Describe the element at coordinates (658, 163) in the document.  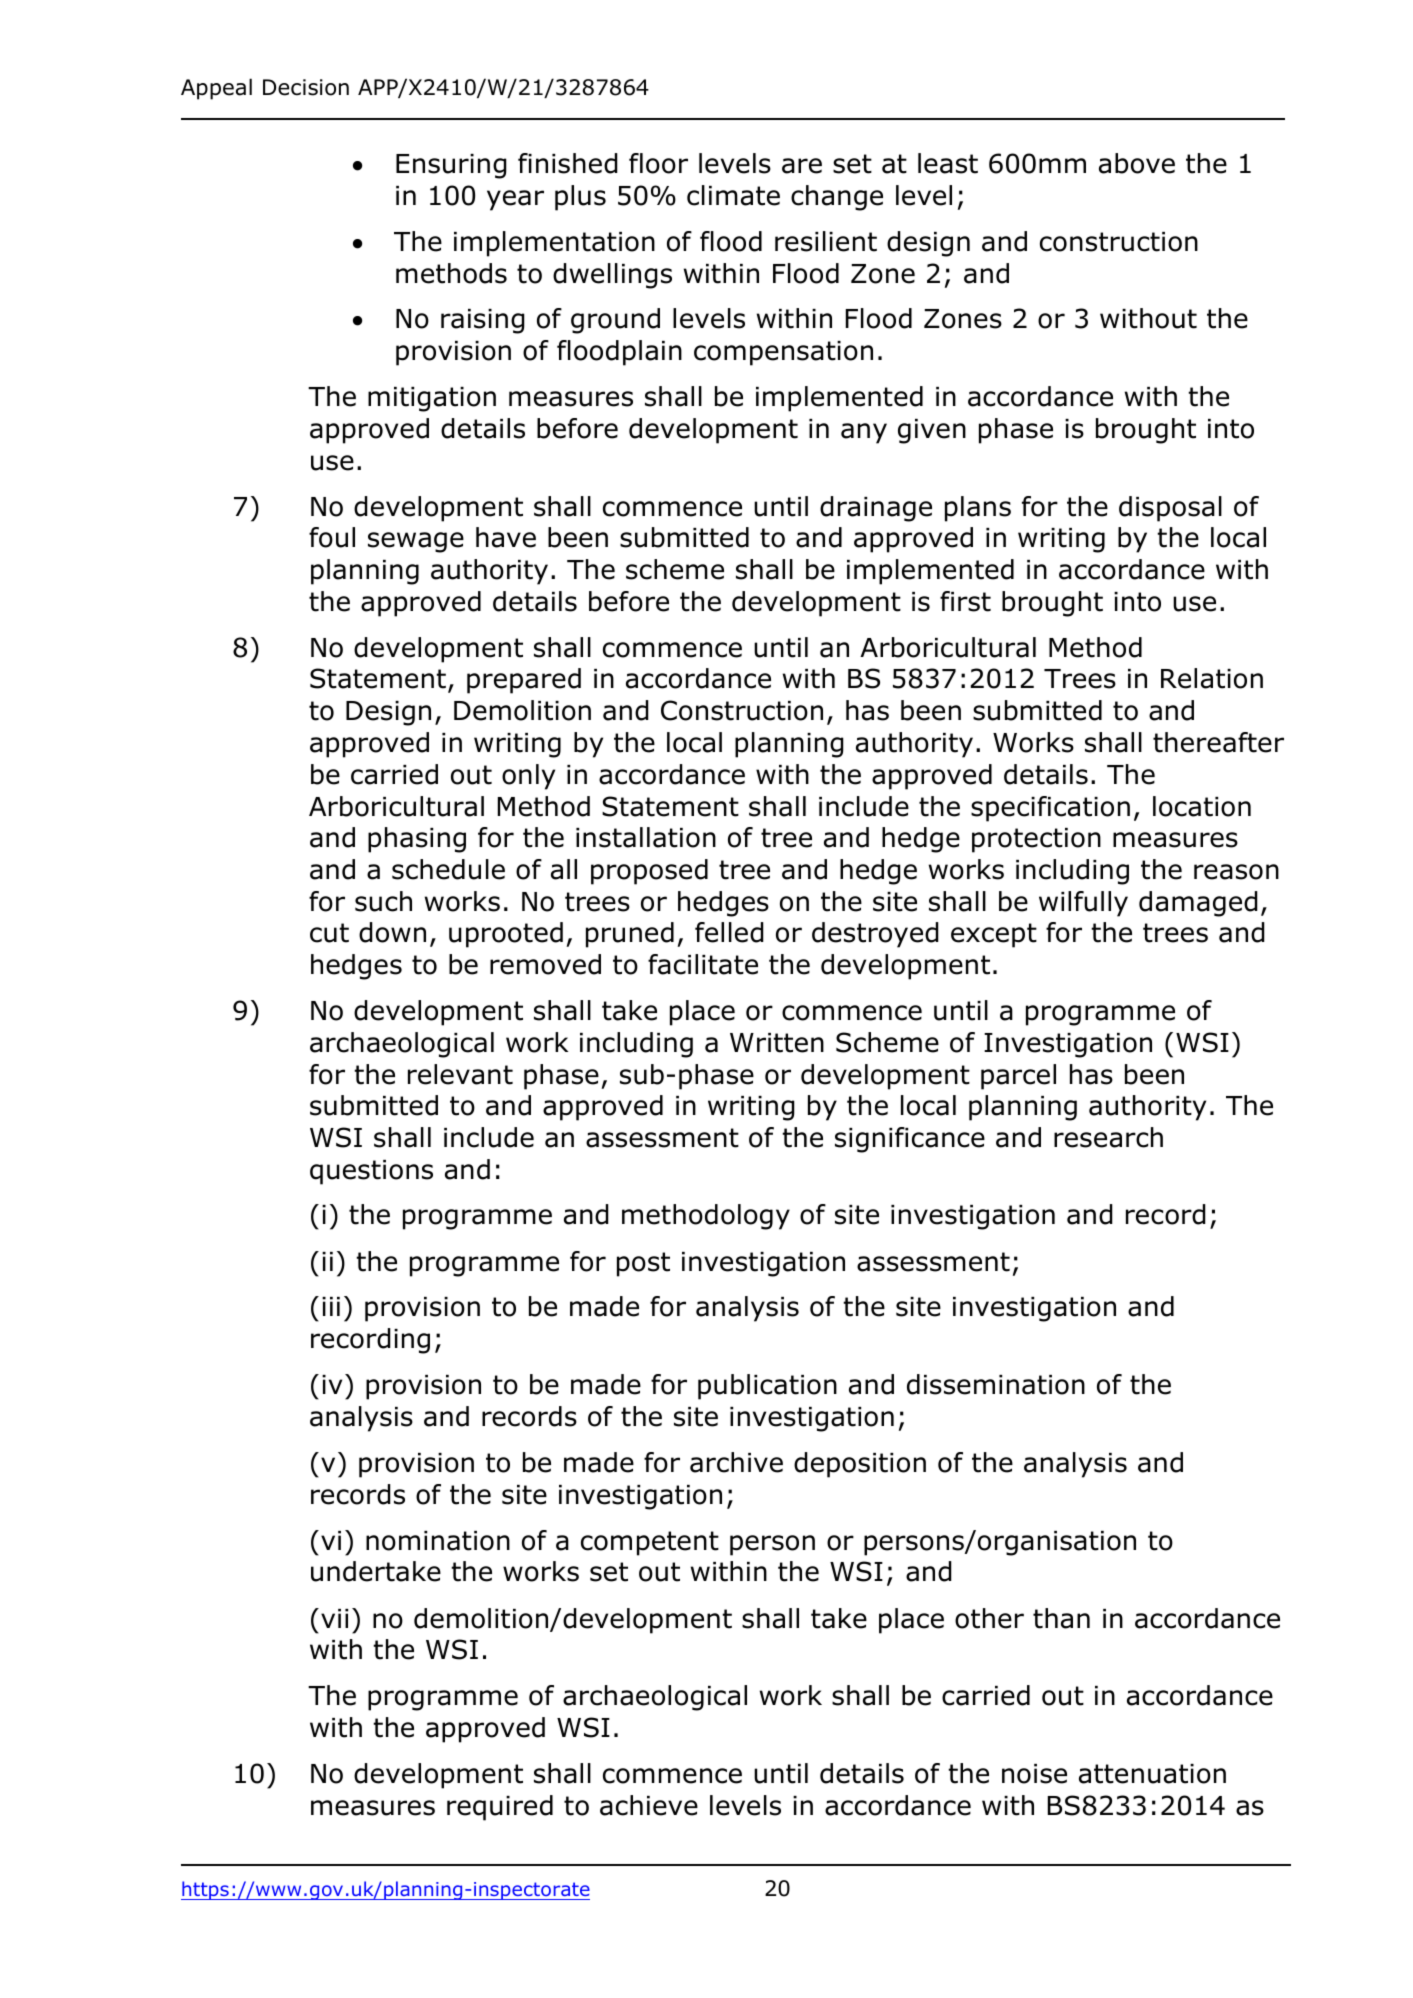
I see `floor` at that location.
